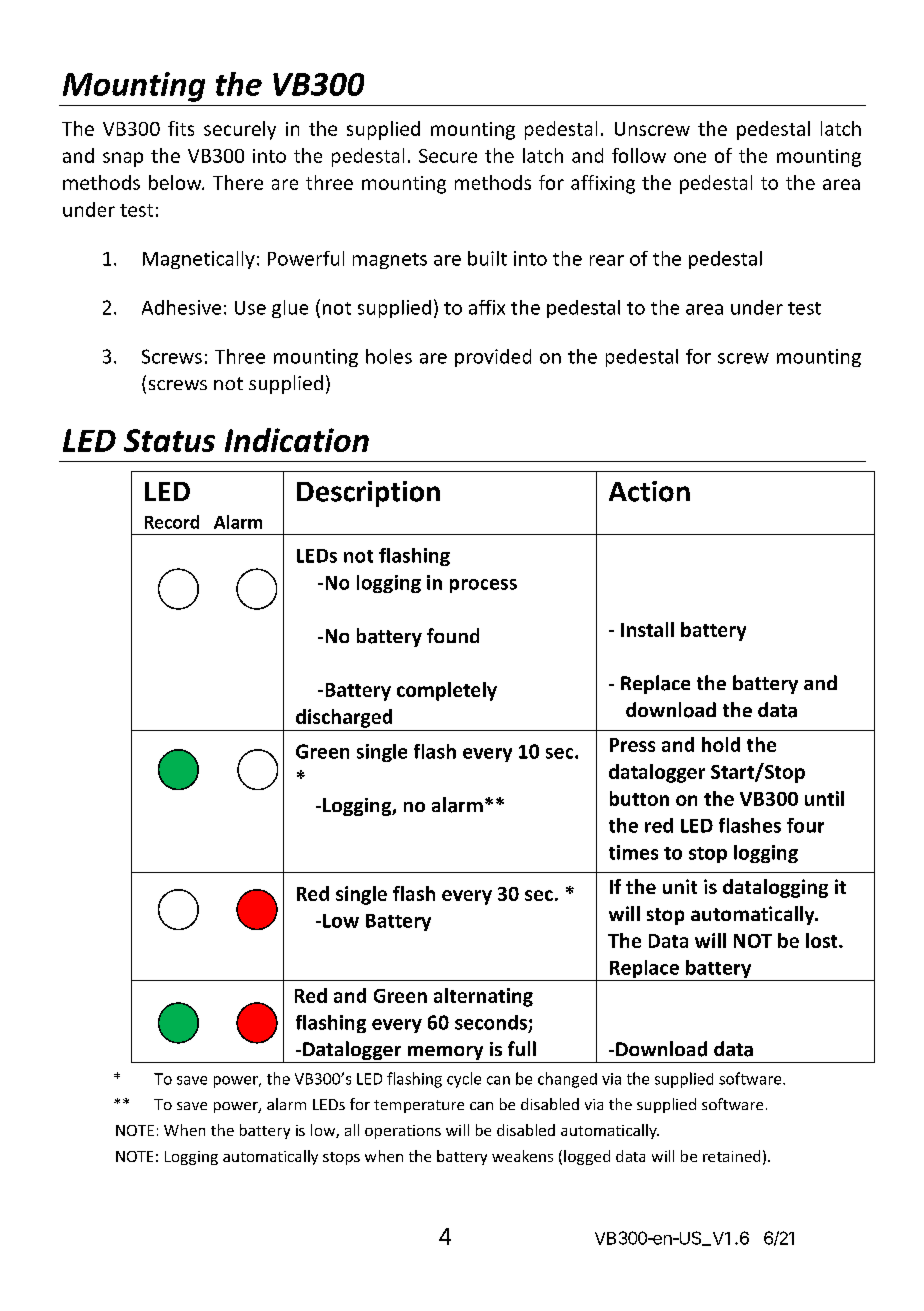 Image resolution: width=924 pixels, height=1311 pixels. What do you see at coordinates (649, 491) in the screenshot?
I see `Action` at bounding box center [649, 491].
